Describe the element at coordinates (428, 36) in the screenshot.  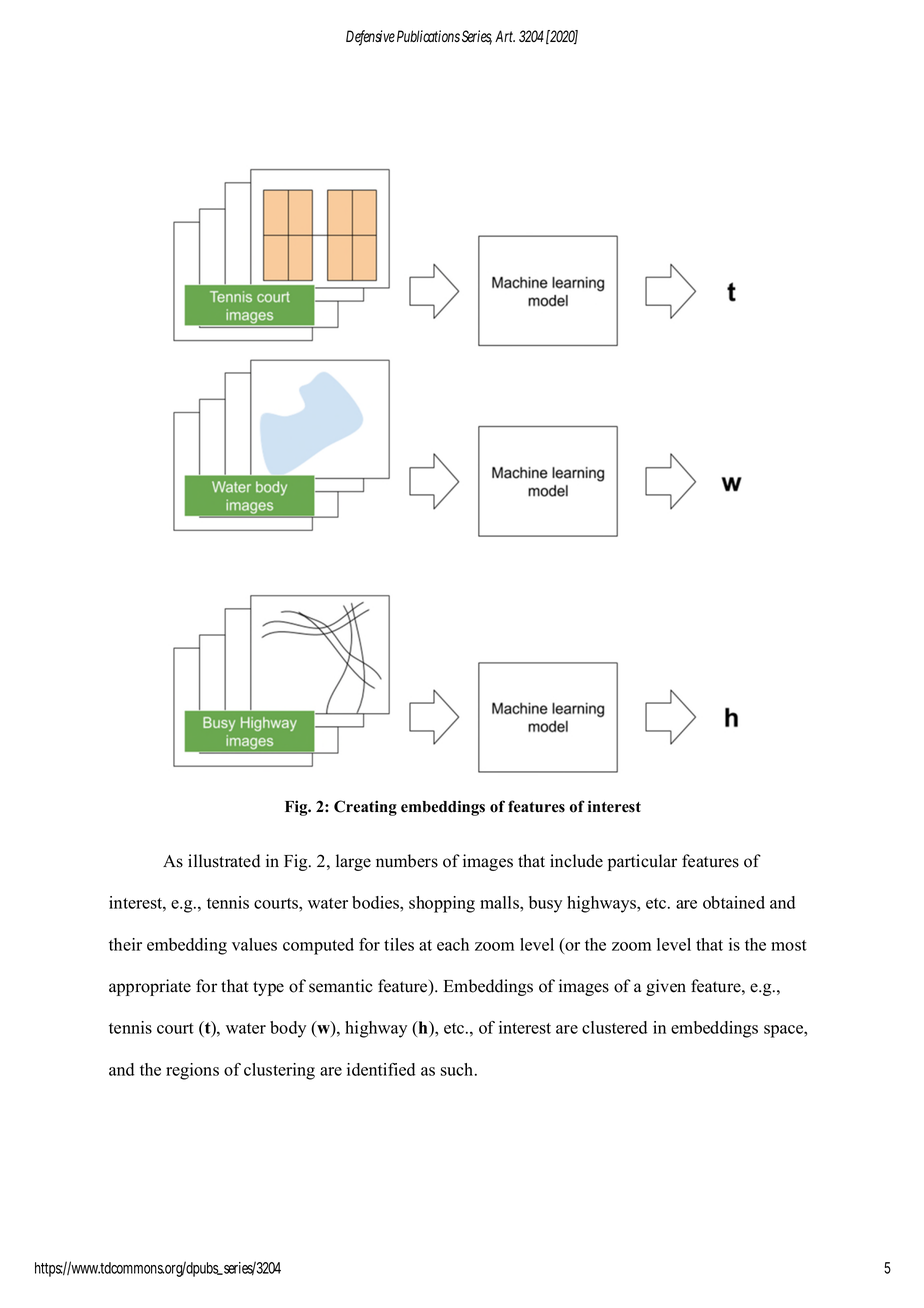
I see `Publications` at that location.
